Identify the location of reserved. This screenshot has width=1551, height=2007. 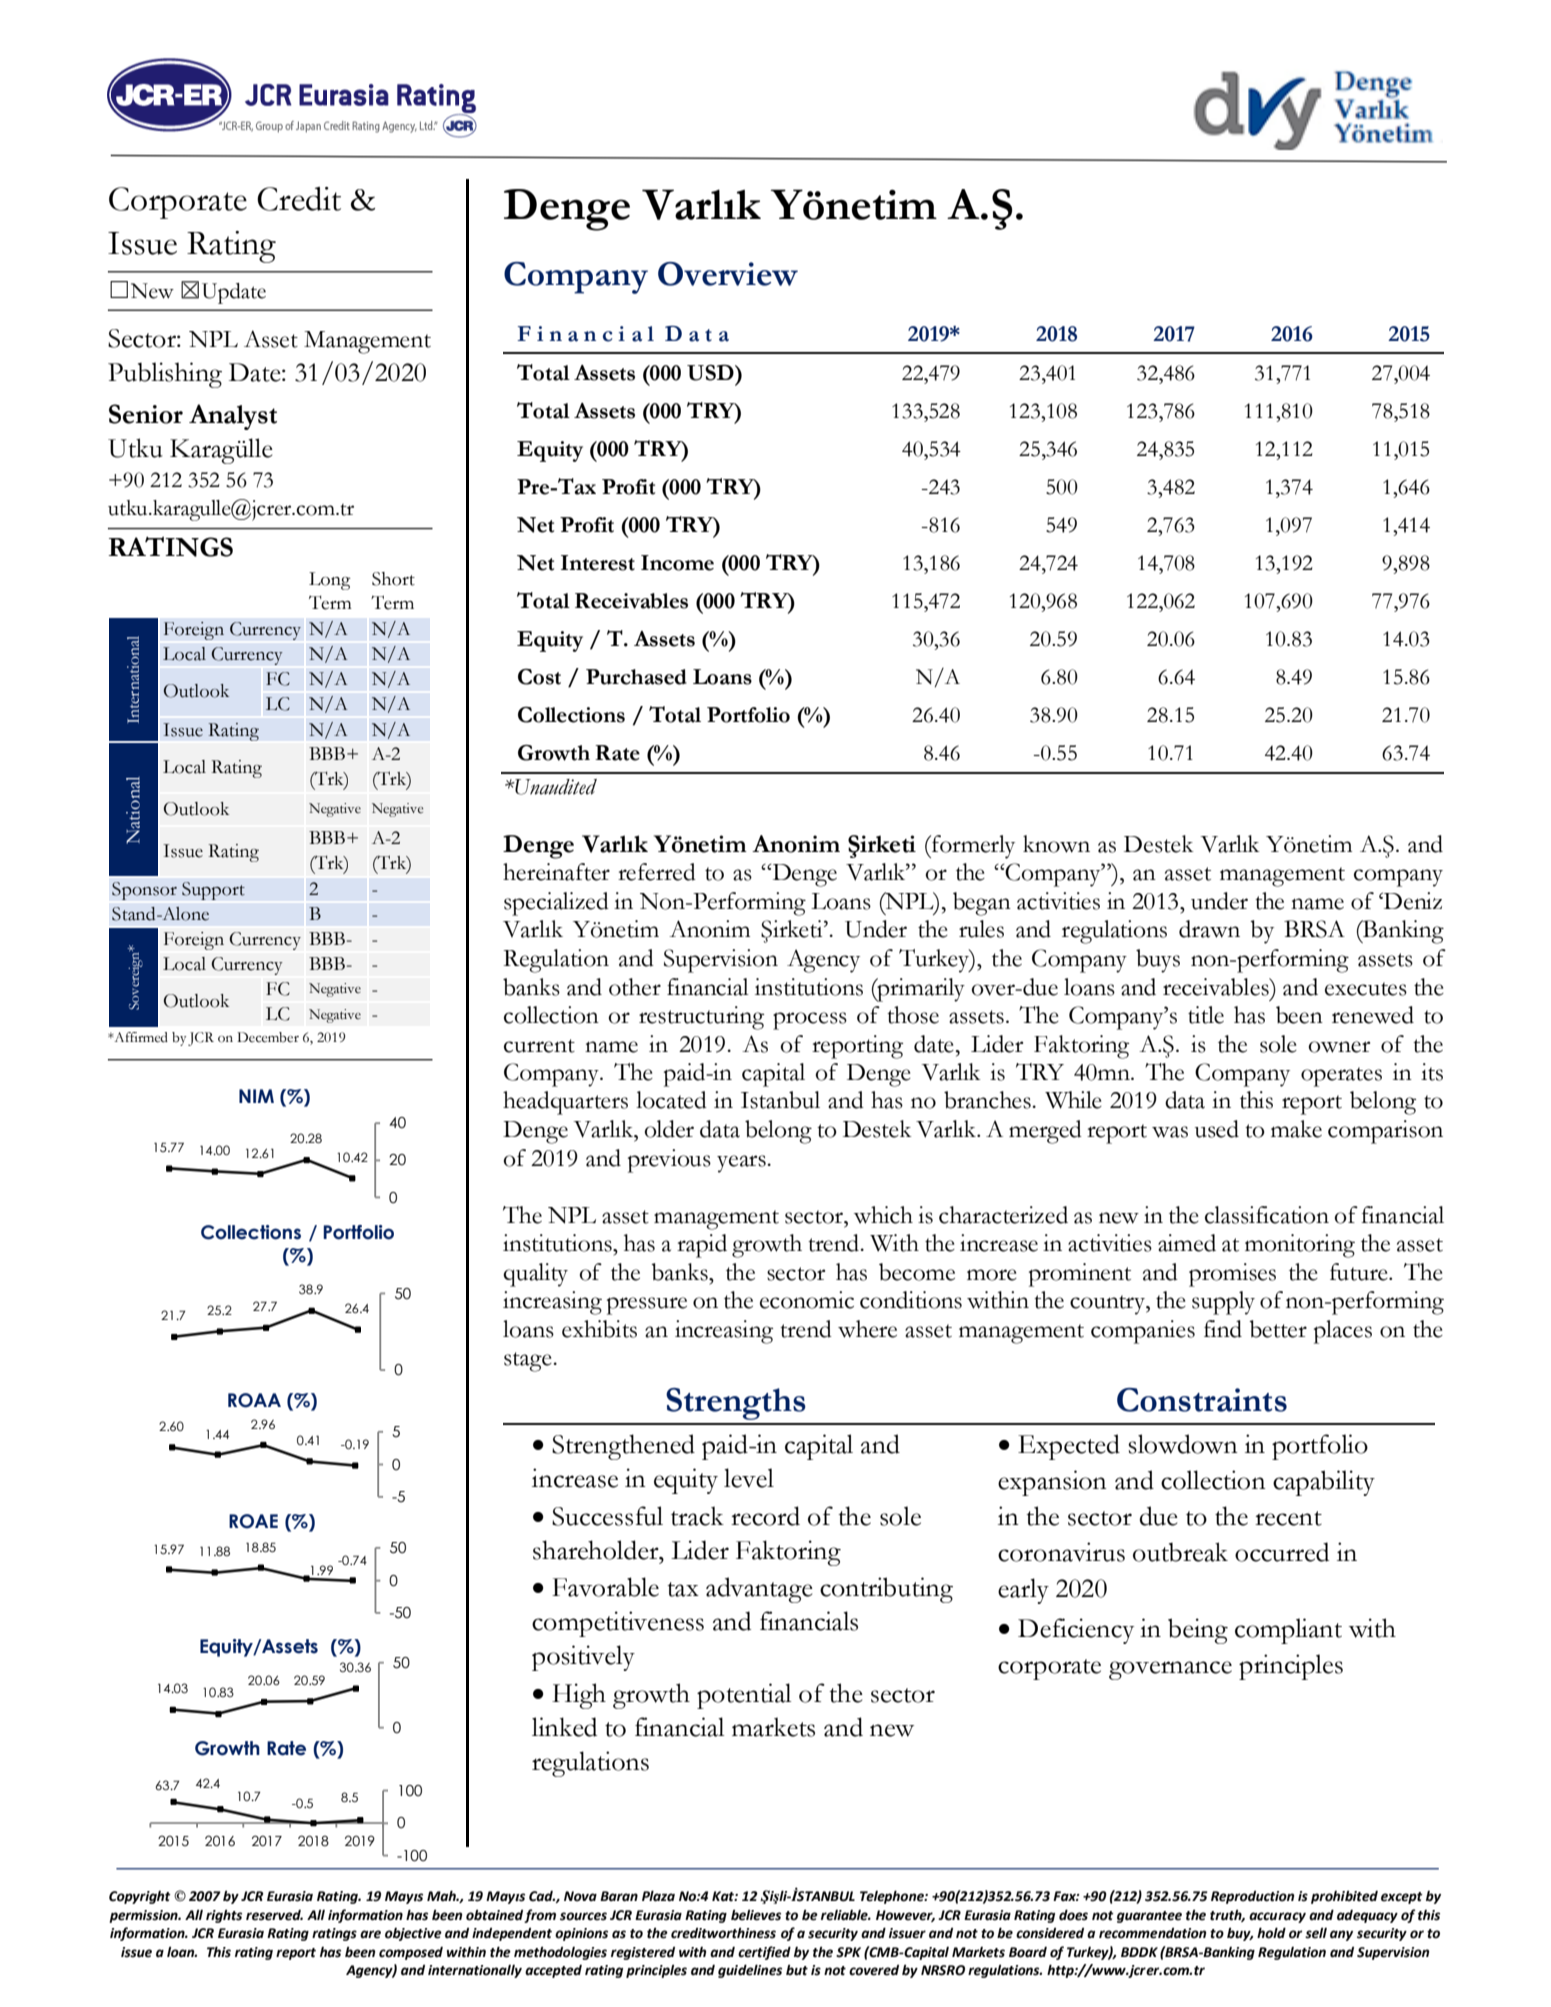
(274, 1915).
